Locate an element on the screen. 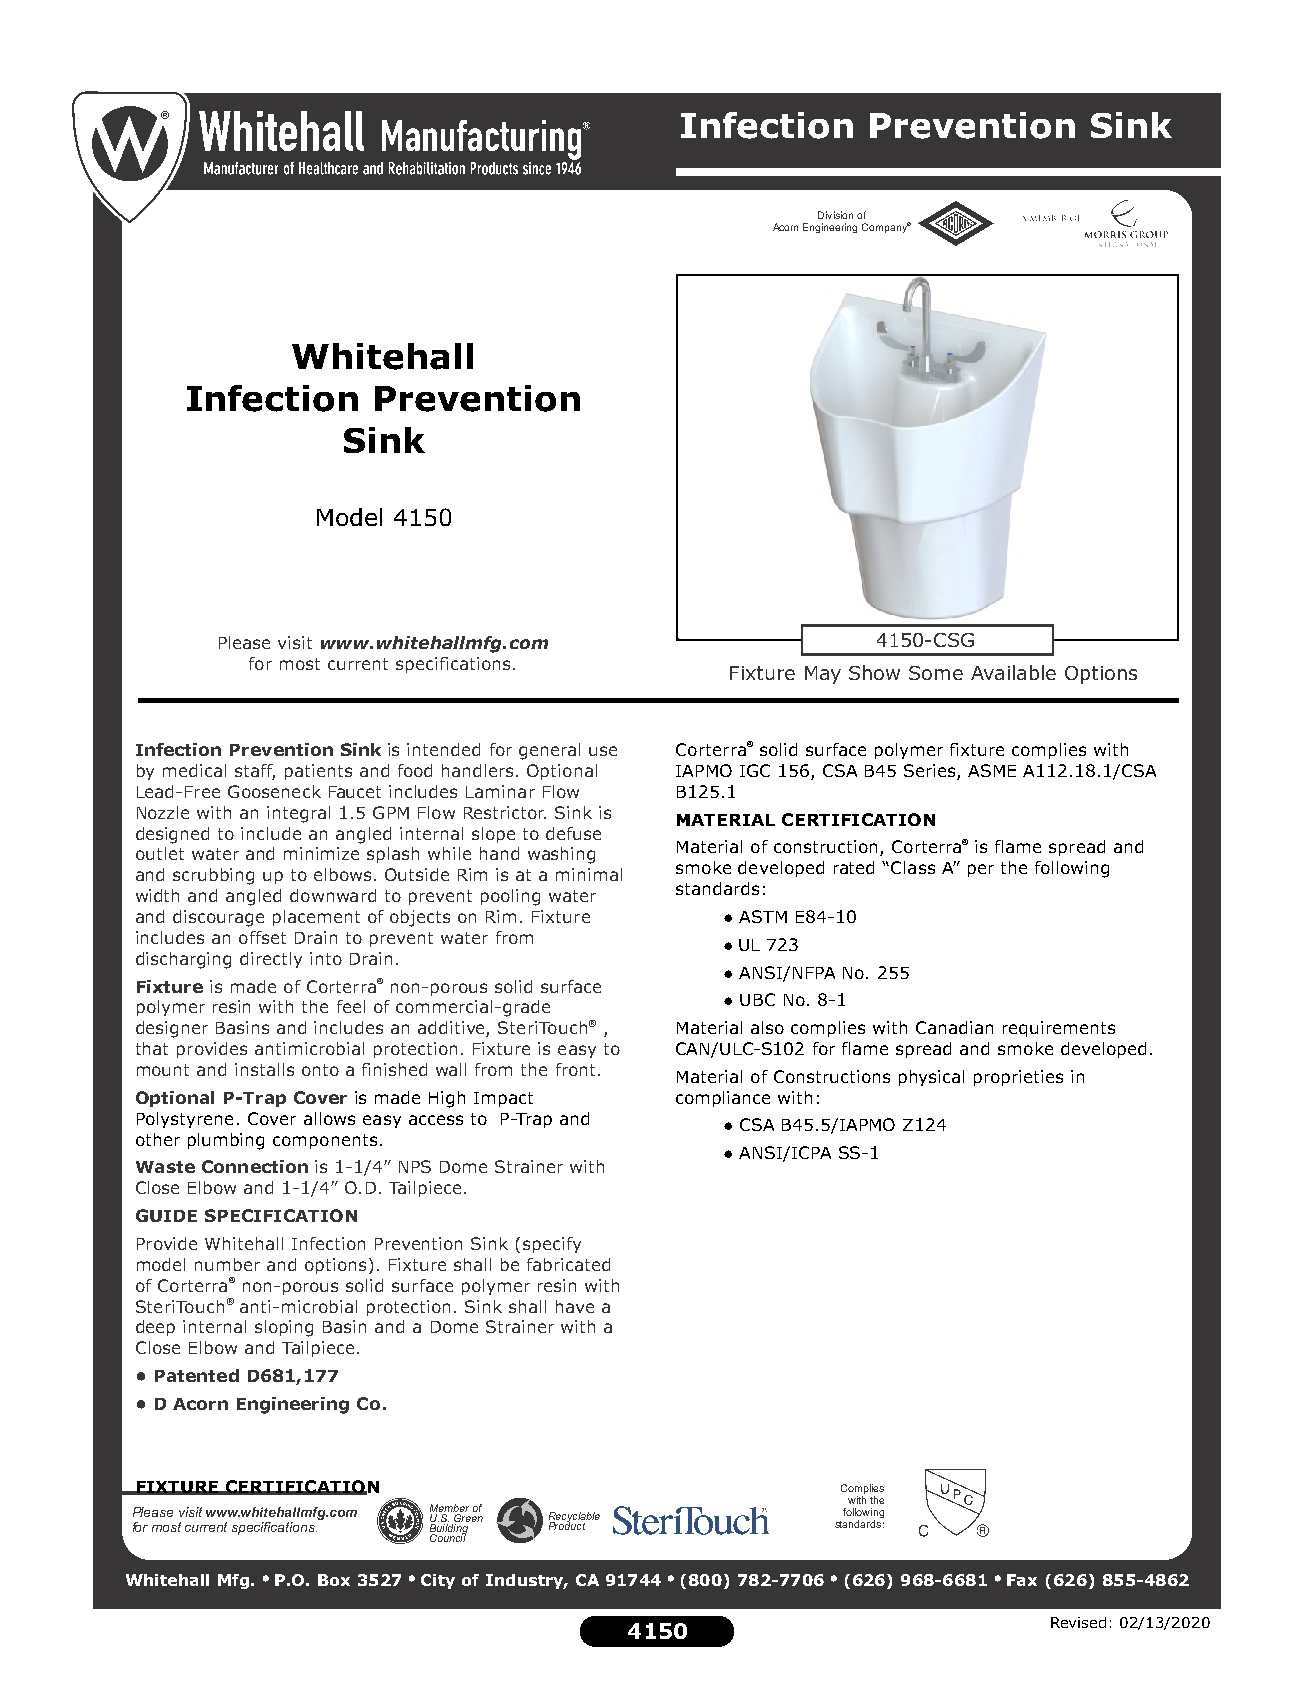 The height and width of the screenshot is (1701, 1314). Member is located at coordinates (449, 1508).
